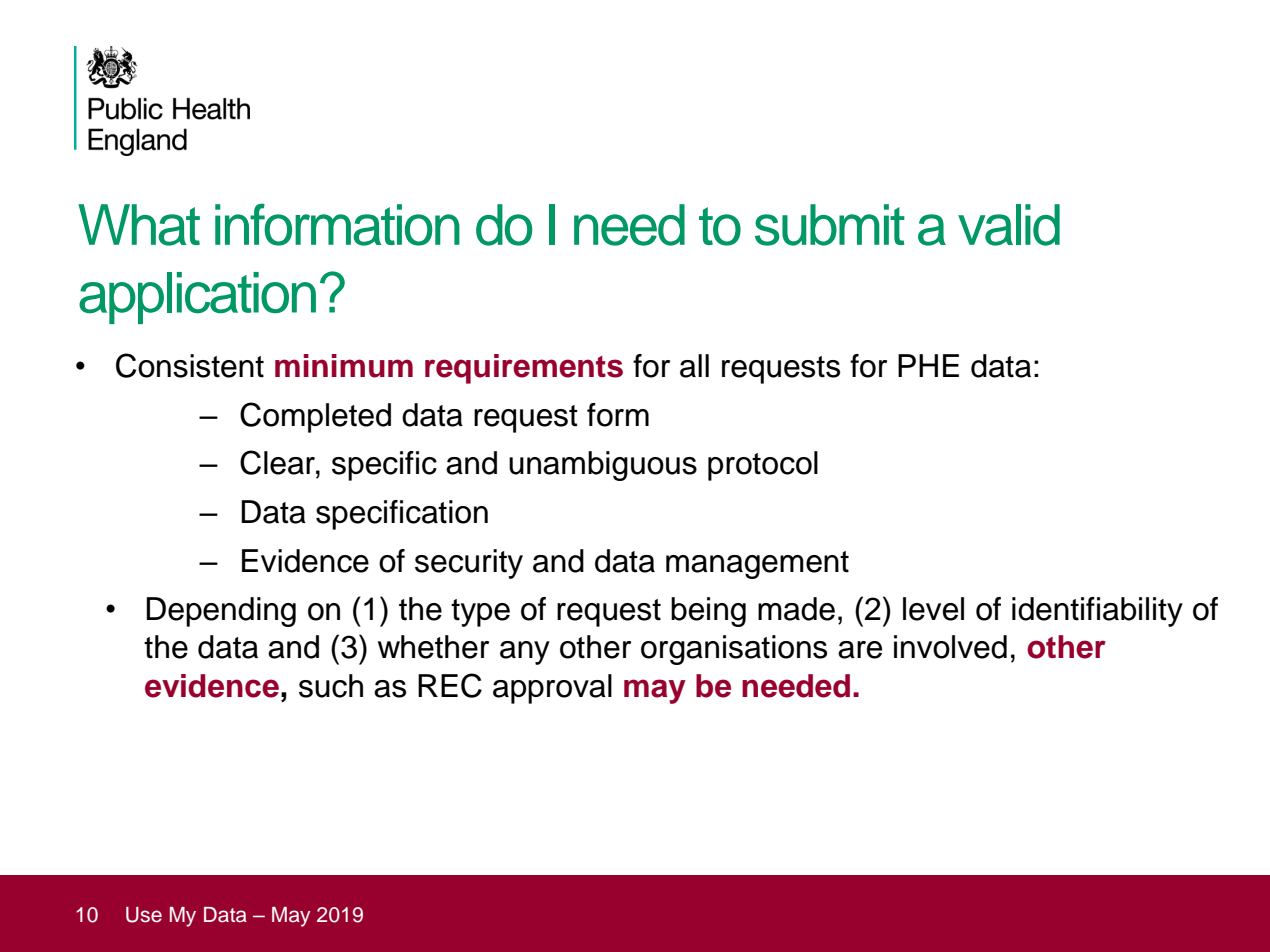 The image size is (1270, 952). I want to click on level, so click(933, 609).
